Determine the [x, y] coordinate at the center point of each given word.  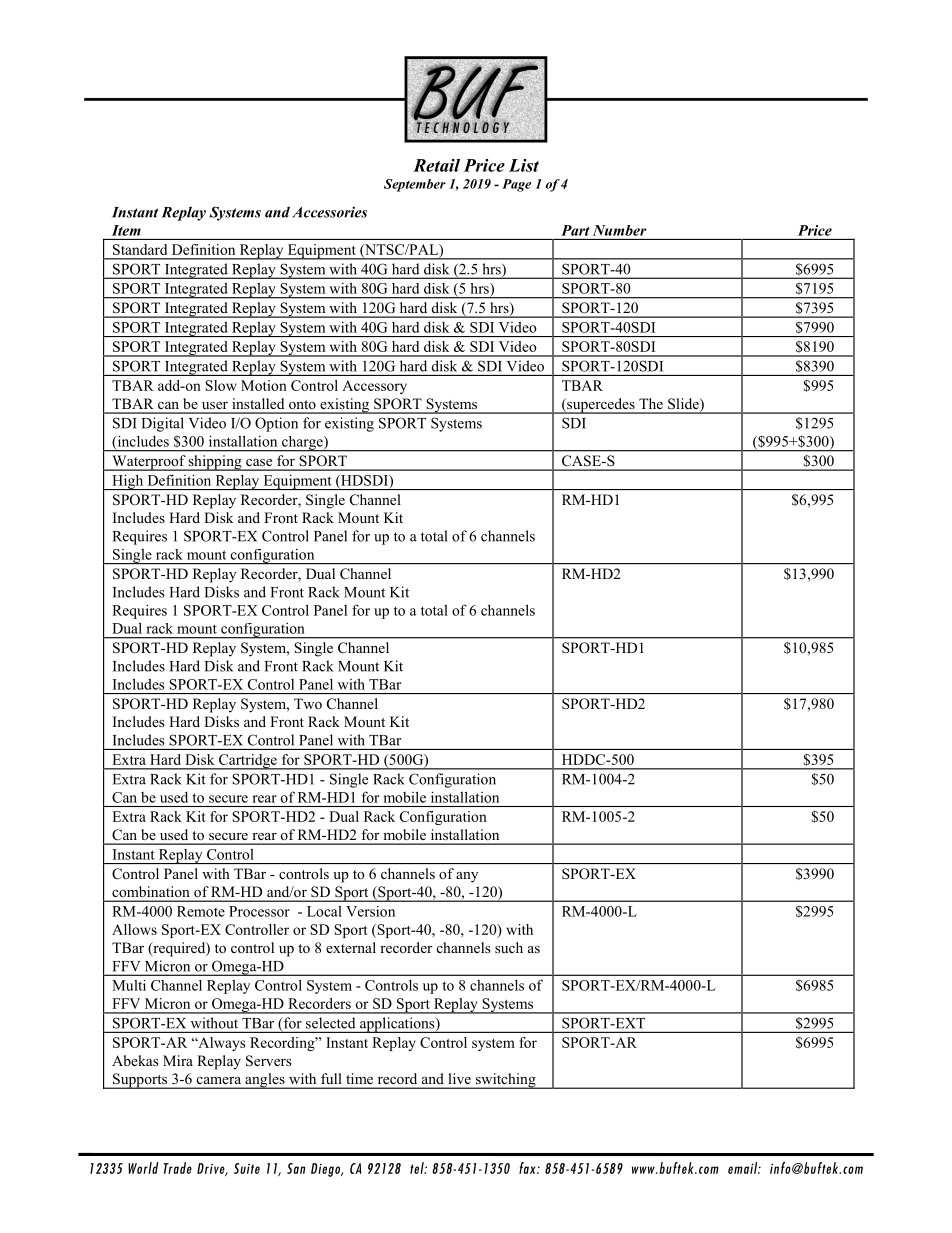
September [415, 185]
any [467, 877]
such [509, 947]
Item [126, 230]
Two [308, 703]
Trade [178, 1168]
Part [575, 230]
